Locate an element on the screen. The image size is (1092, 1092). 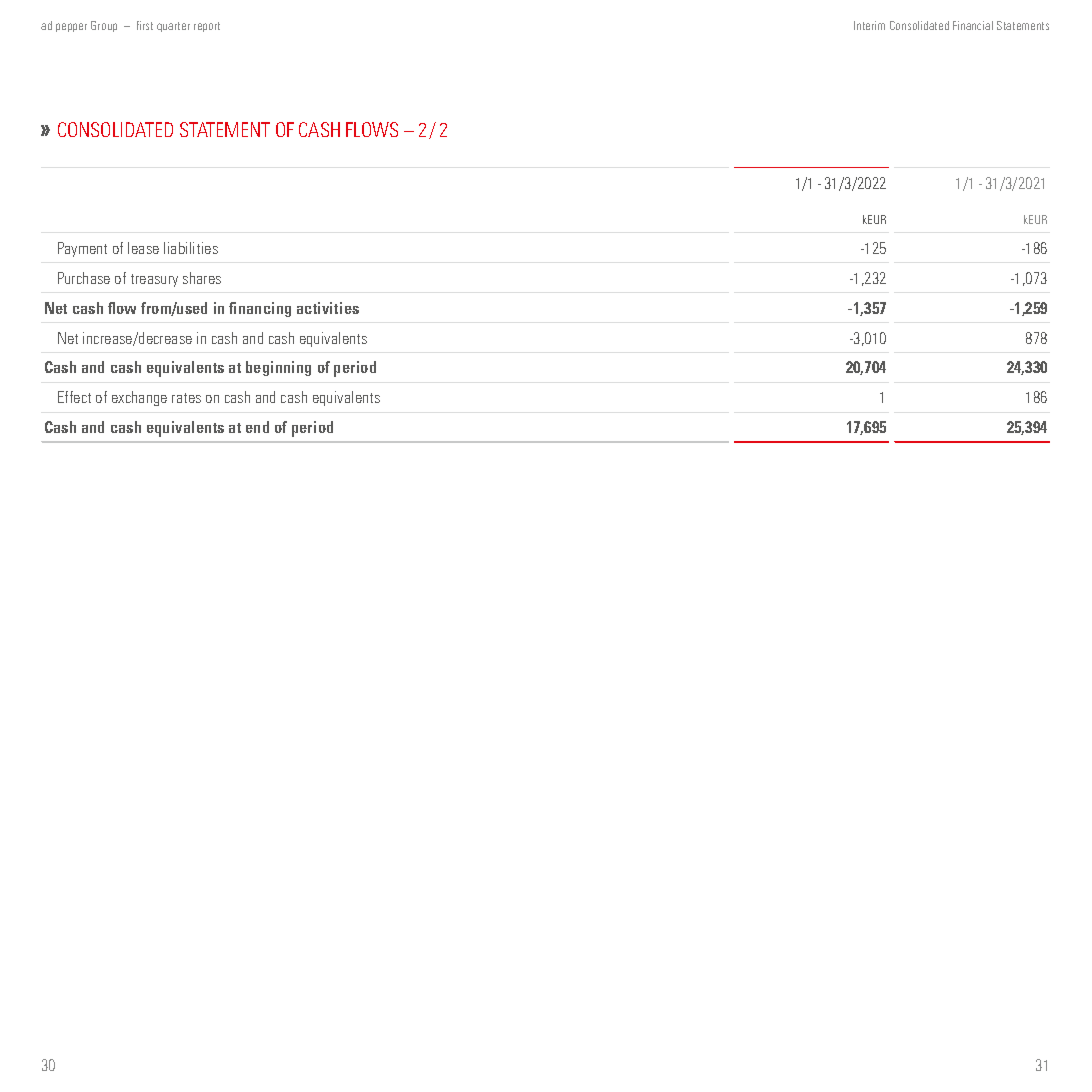
Financial is located at coordinates (973, 25).
